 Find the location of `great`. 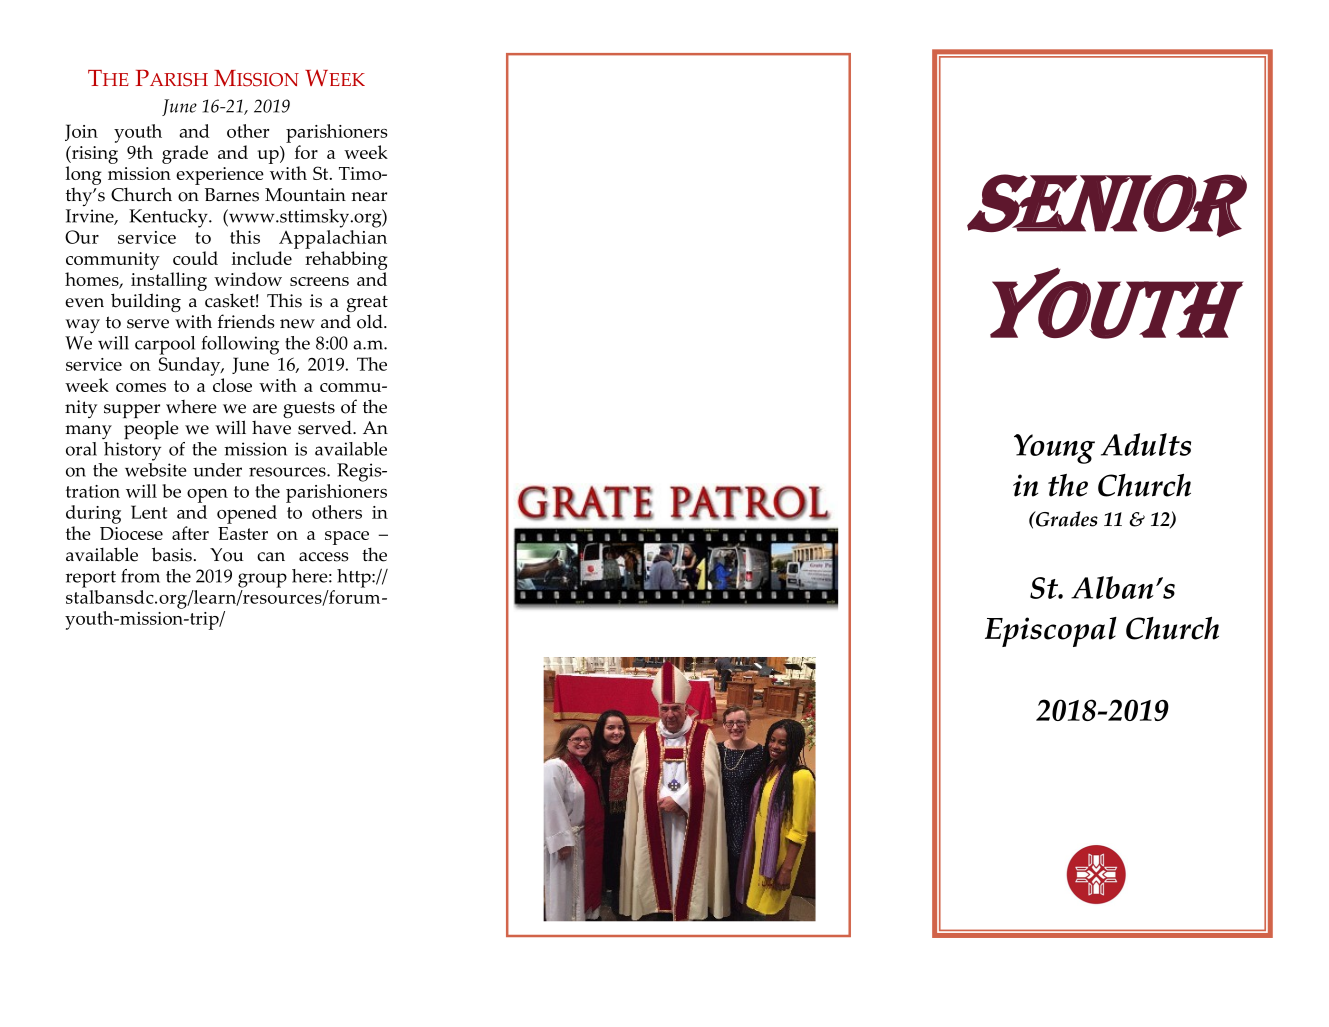

great is located at coordinates (367, 305).
